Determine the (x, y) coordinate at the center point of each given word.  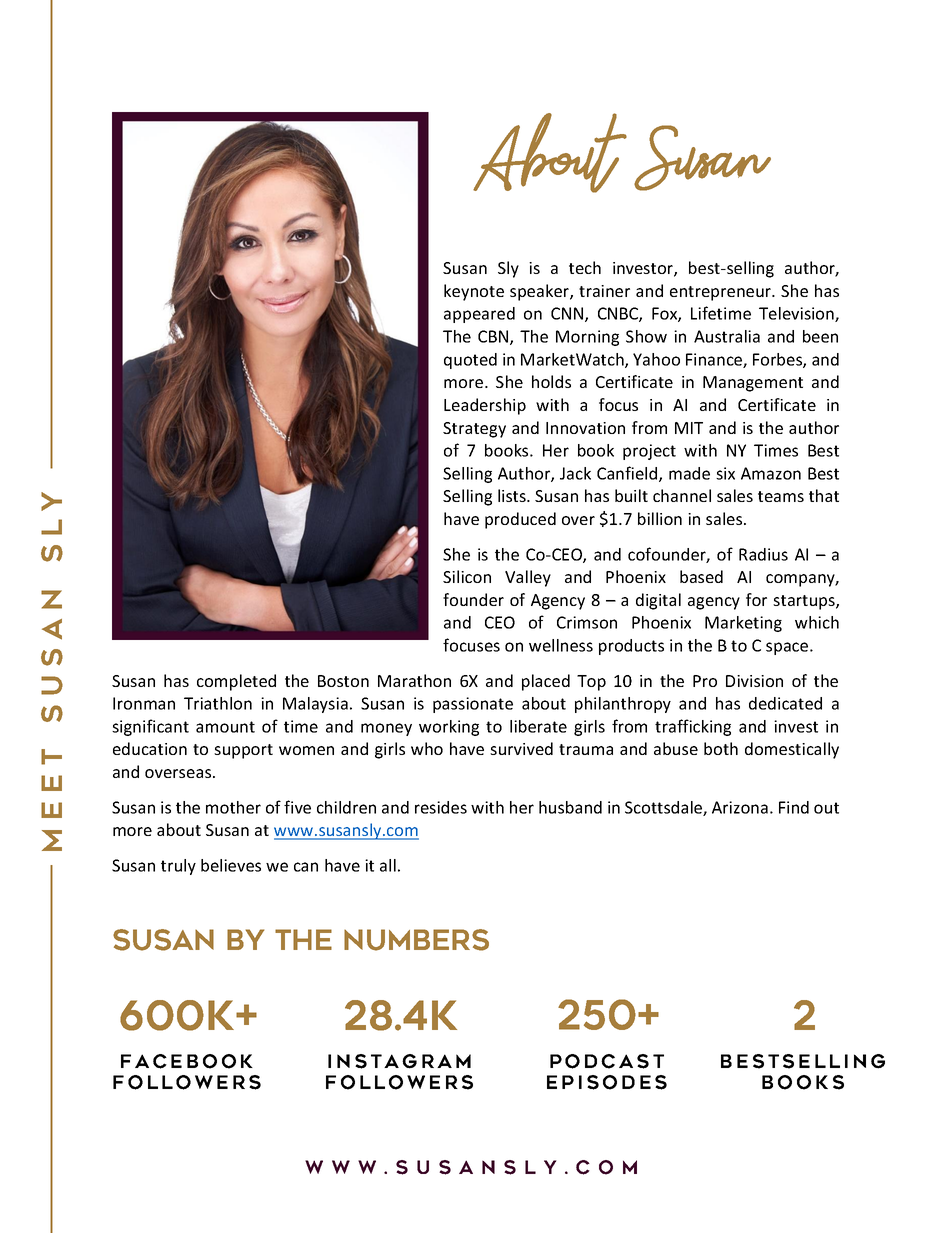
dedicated (785, 703)
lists (513, 495)
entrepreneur (722, 293)
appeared (479, 315)
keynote (474, 292)
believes (231, 865)
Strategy (474, 430)
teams (781, 496)
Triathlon (218, 703)
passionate (473, 705)
